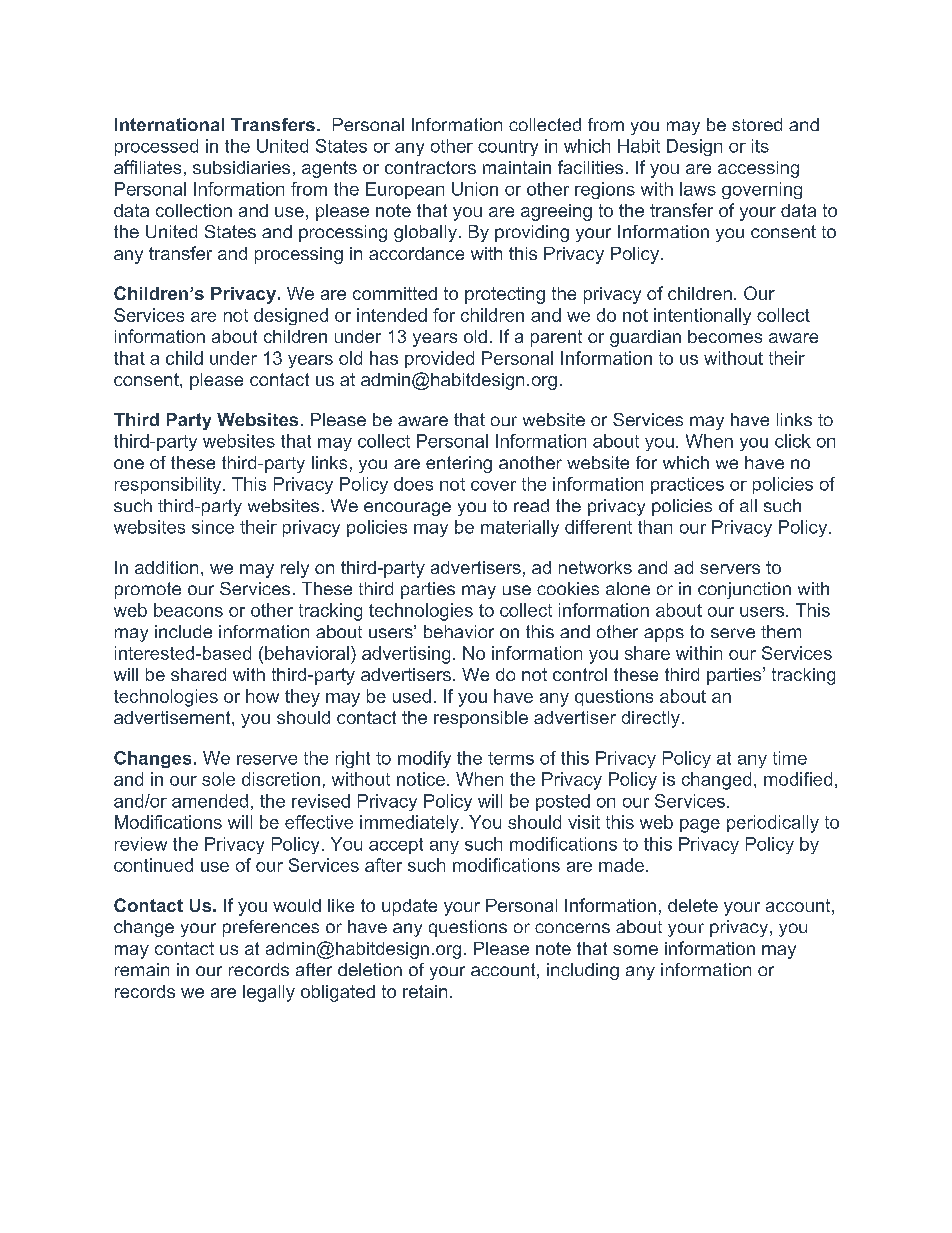  What do you see at coordinates (508, 148) in the screenshot?
I see `country` at bounding box center [508, 148].
